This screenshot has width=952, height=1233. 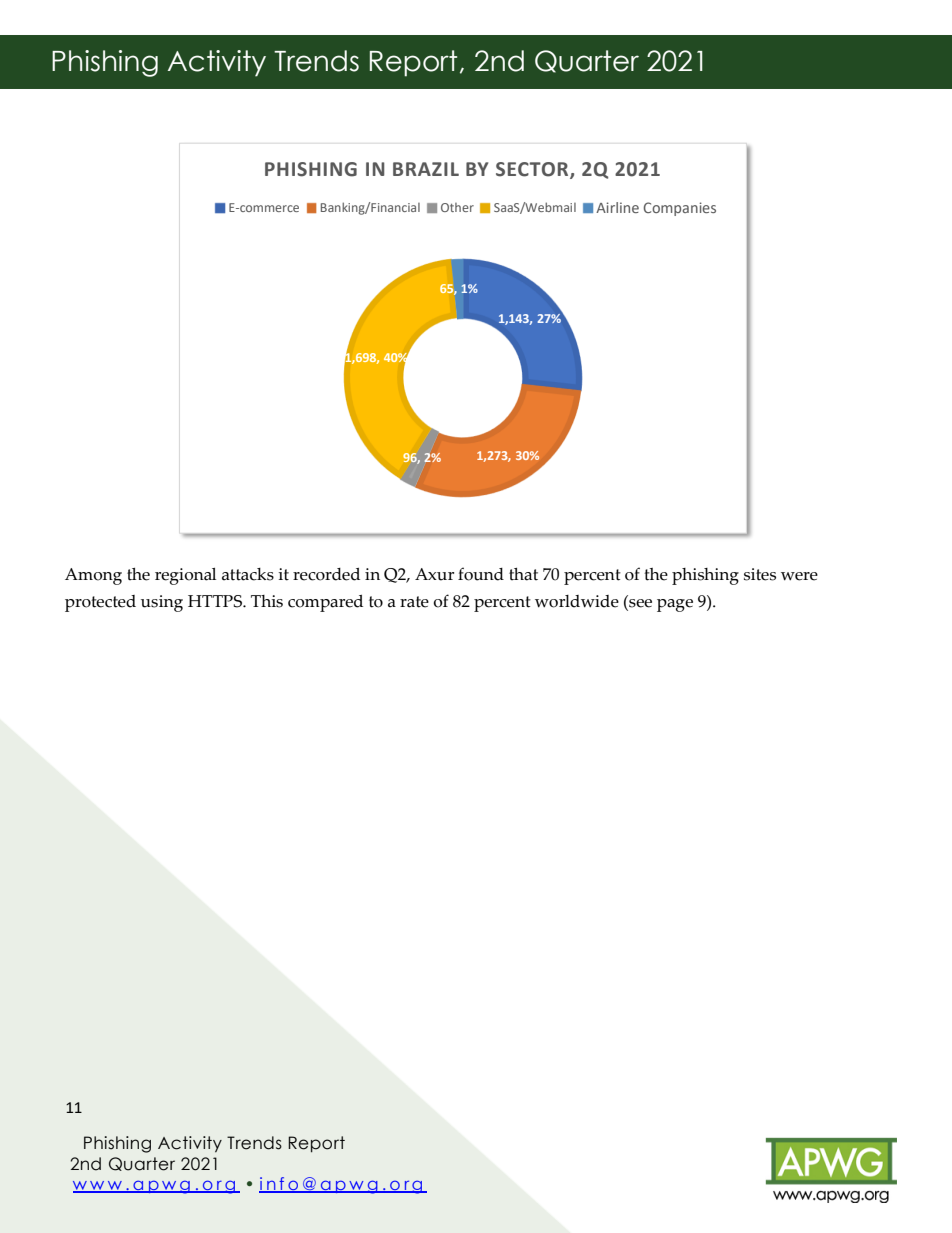 What do you see at coordinates (248, 574) in the screenshot?
I see `attacks` at bounding box center [248, 574].
